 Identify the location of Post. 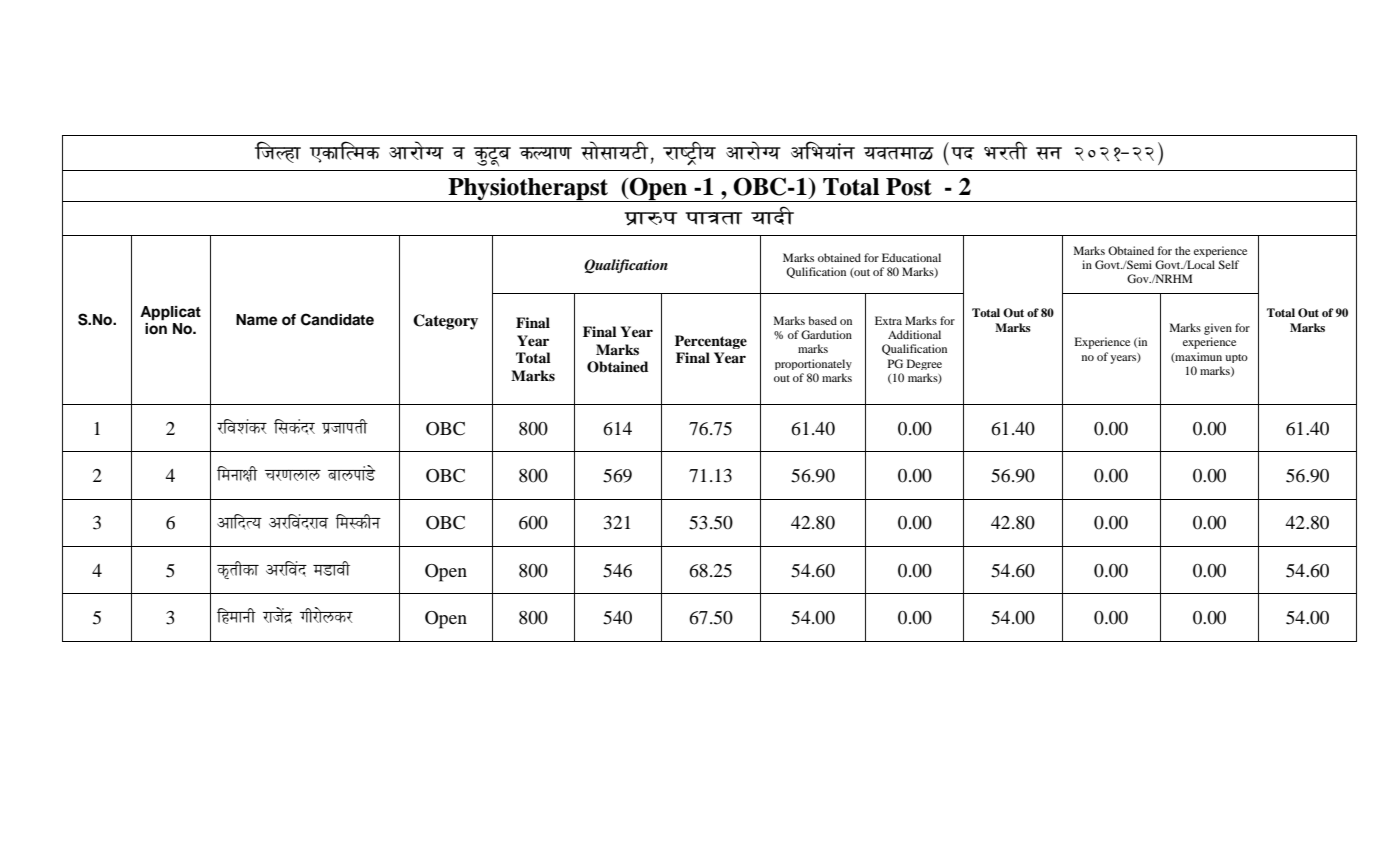
(909, 187).
